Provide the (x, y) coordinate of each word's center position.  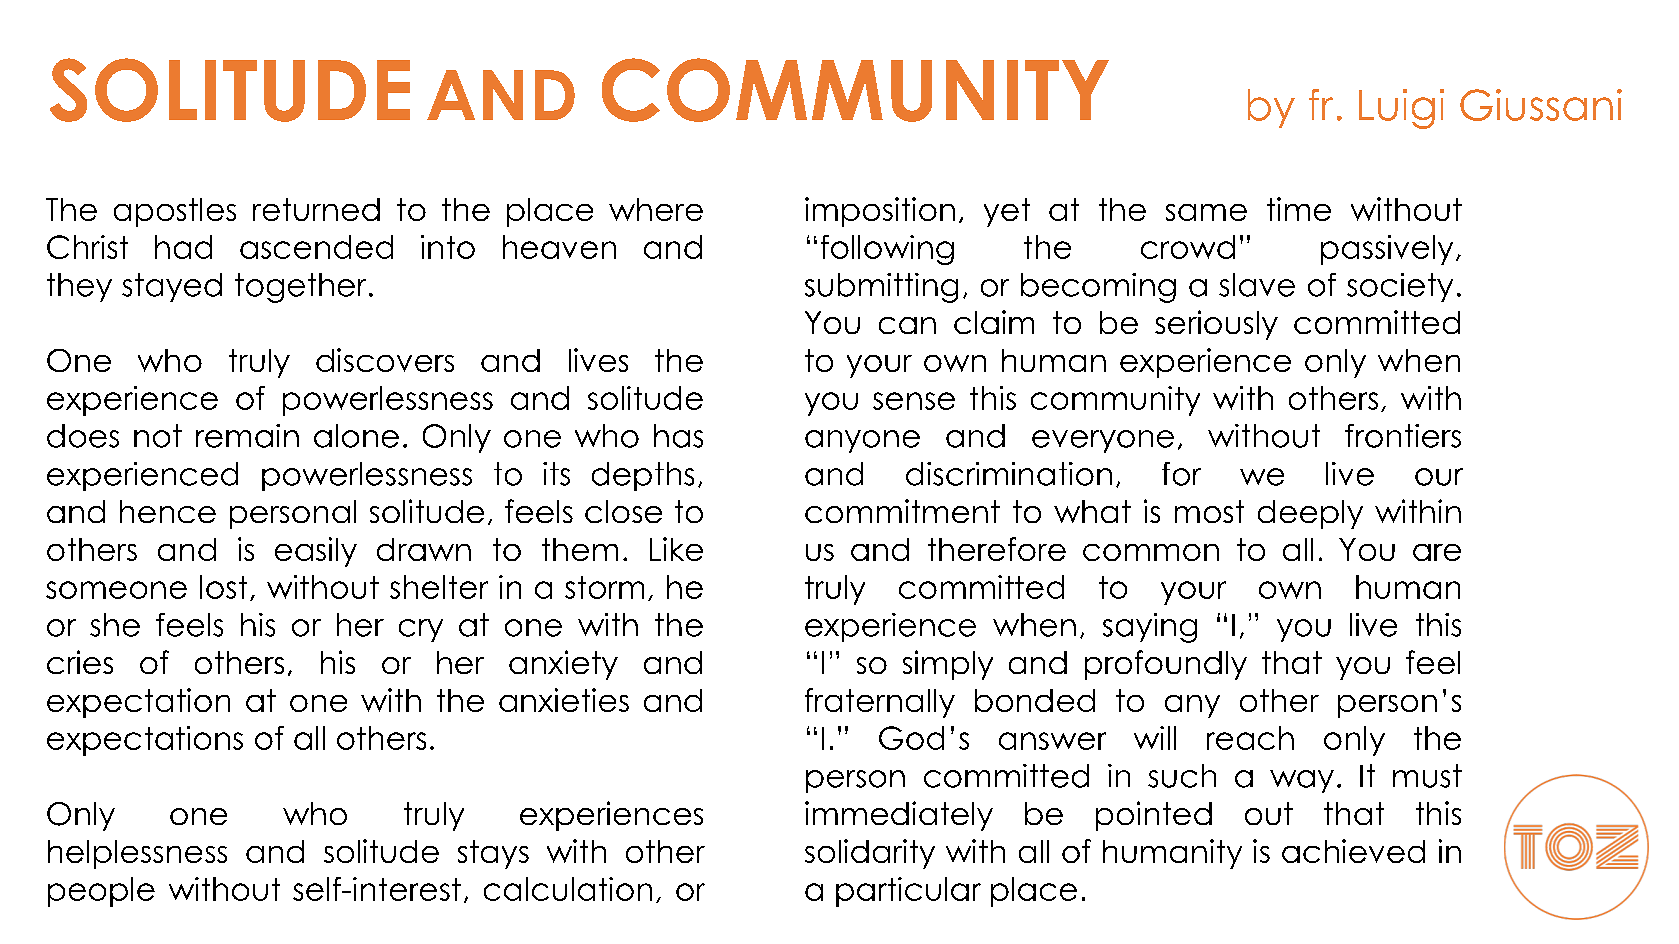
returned (316, 209)
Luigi (1401, 109)
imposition (880, 212)
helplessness (137, 854)
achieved (1353, 851)
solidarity (870, 854)
